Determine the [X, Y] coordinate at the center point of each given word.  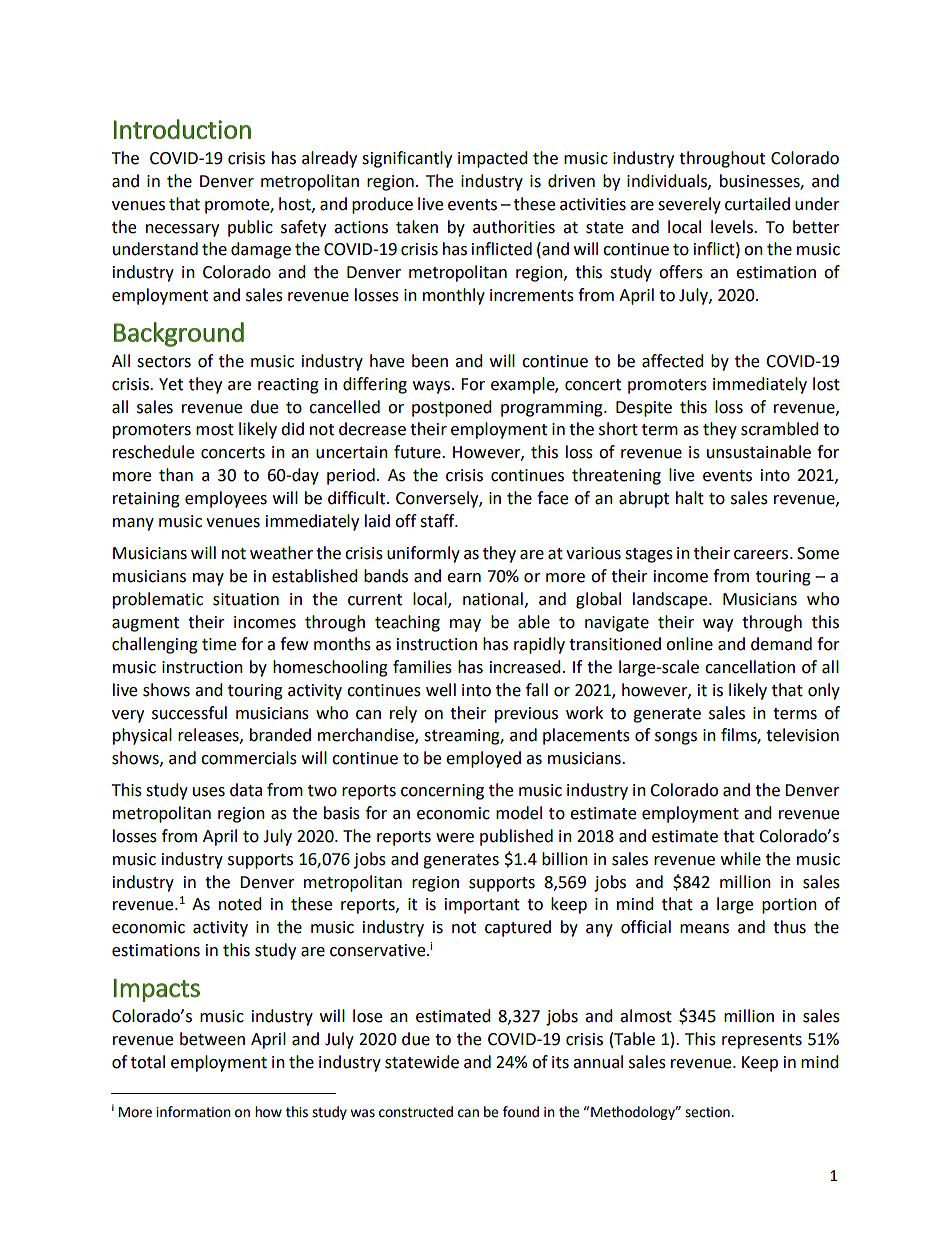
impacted [493, 159]
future [418, 452]
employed [483, 759]
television [802, 735]
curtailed [757, 204]
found [521, 1112]
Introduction [182, 129]
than [176, 475]
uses [209, 792]
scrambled [780, 429]
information [193, 1112]
